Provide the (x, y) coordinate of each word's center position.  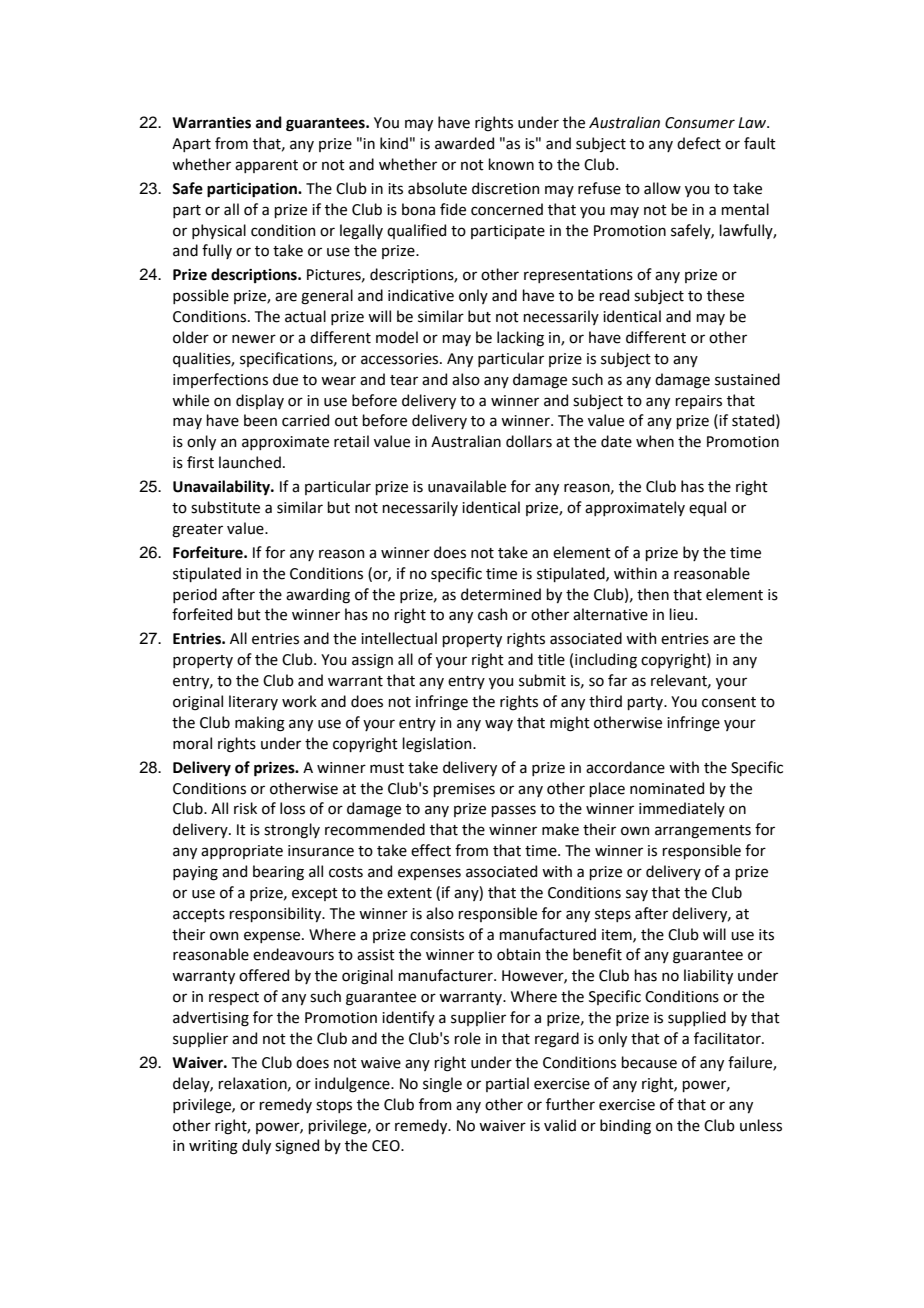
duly (256, 1146)
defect (699, 143)
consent (729, 702)
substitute (225, 507)
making (260, 724)
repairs (698, 402)
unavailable (467, 486)
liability (708, 976)
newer (254, 339)
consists (437, 935)
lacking (520, 339)
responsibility (276, 914)
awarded (464, 143)
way (499, 725)
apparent (266, 166)
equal (707, 508)
